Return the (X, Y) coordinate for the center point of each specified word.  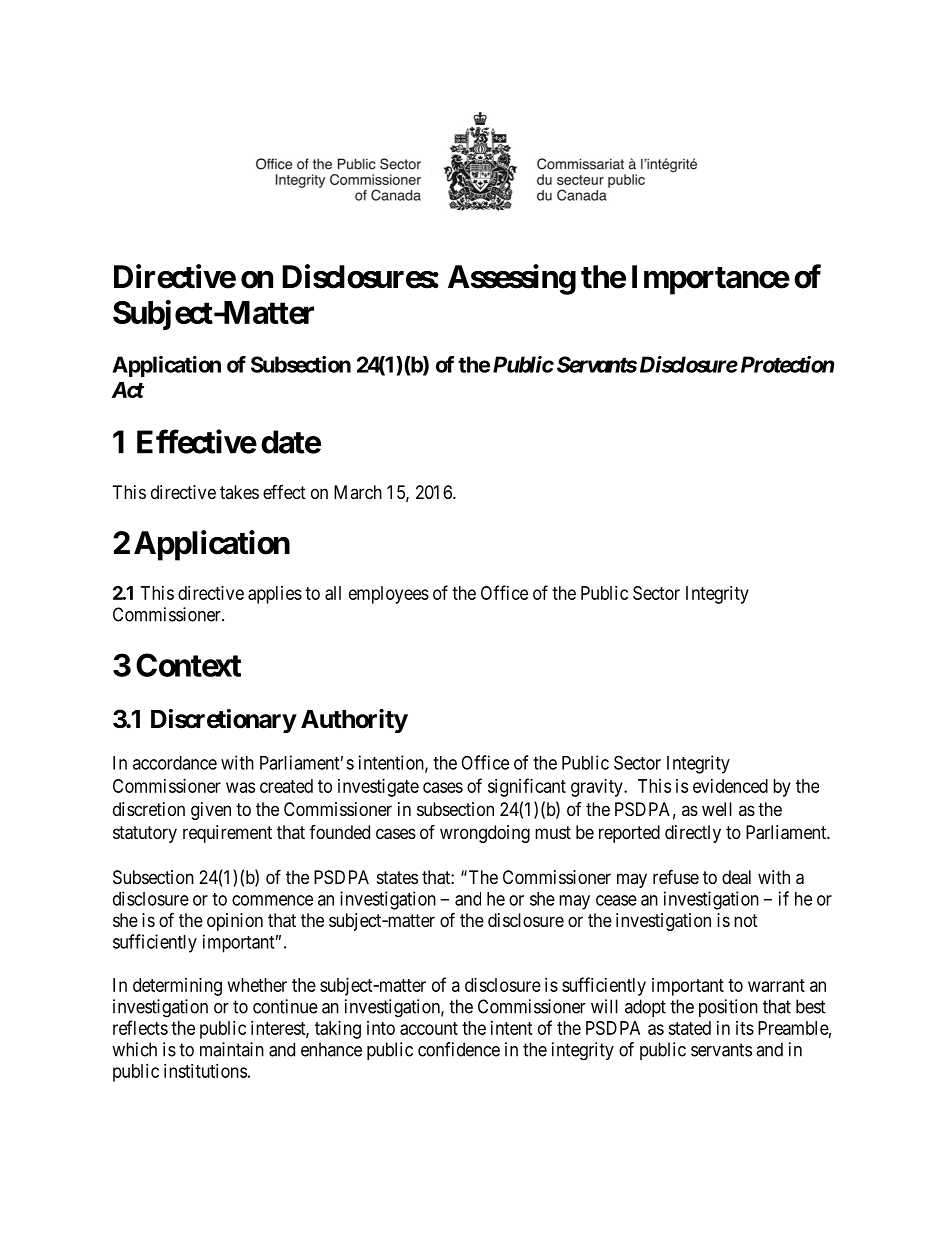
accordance (175, 763)
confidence (459, 1049)
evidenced (730, 786)
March (358, 492)
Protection (787, 364)
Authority (354, 721)
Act (127, 390)
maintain (232, 1049)
